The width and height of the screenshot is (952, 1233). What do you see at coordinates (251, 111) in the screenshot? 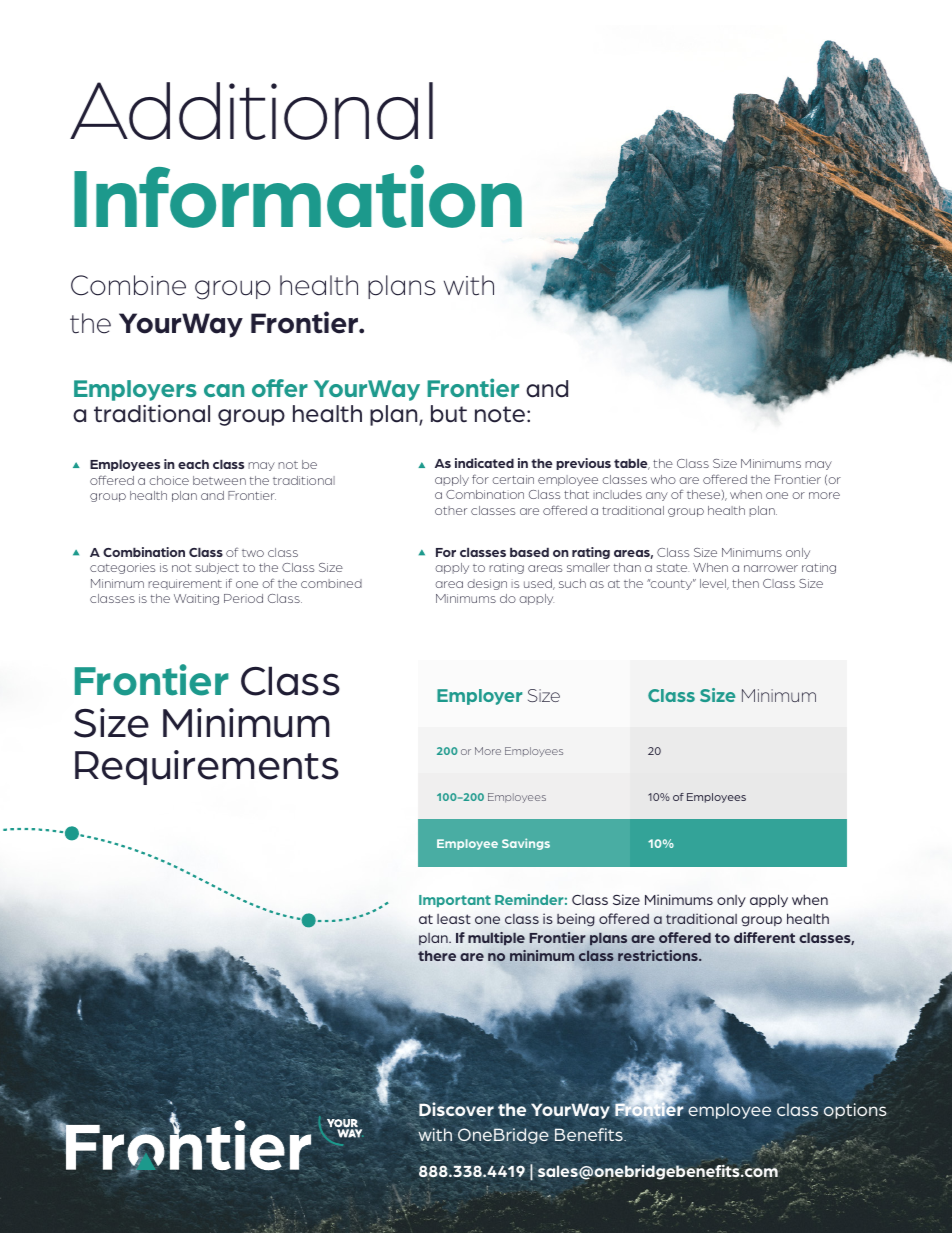
I see `Additional` at bounding box center [251, 111].
